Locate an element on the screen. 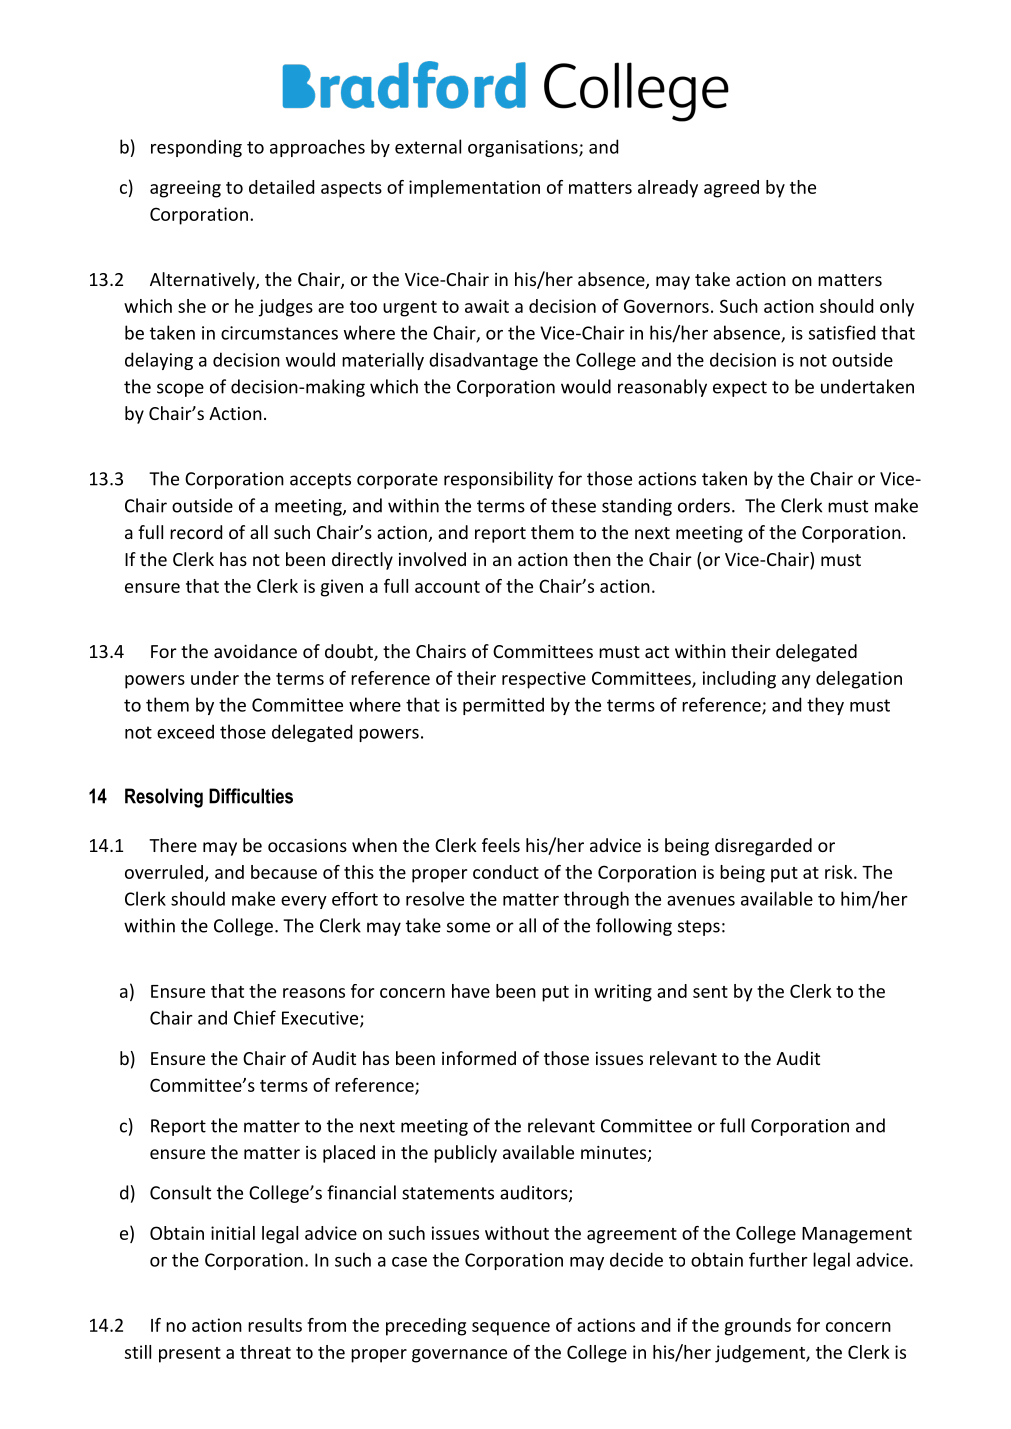 This screenshot has height=1429, width=1011. Chief is located at coordinates (255, 1017).
